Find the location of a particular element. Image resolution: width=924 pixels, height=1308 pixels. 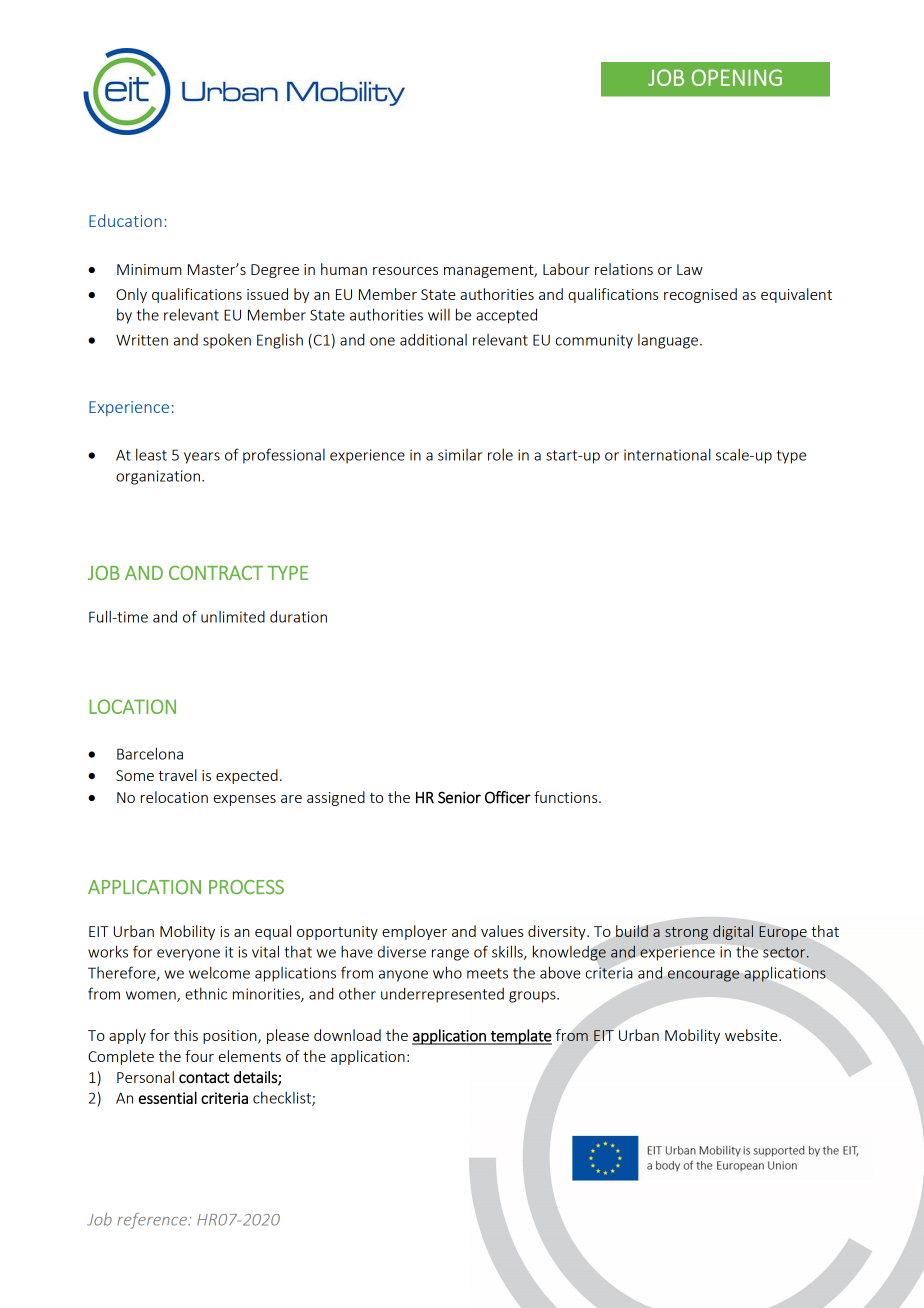

resources is located at coordinates (405, 271).
